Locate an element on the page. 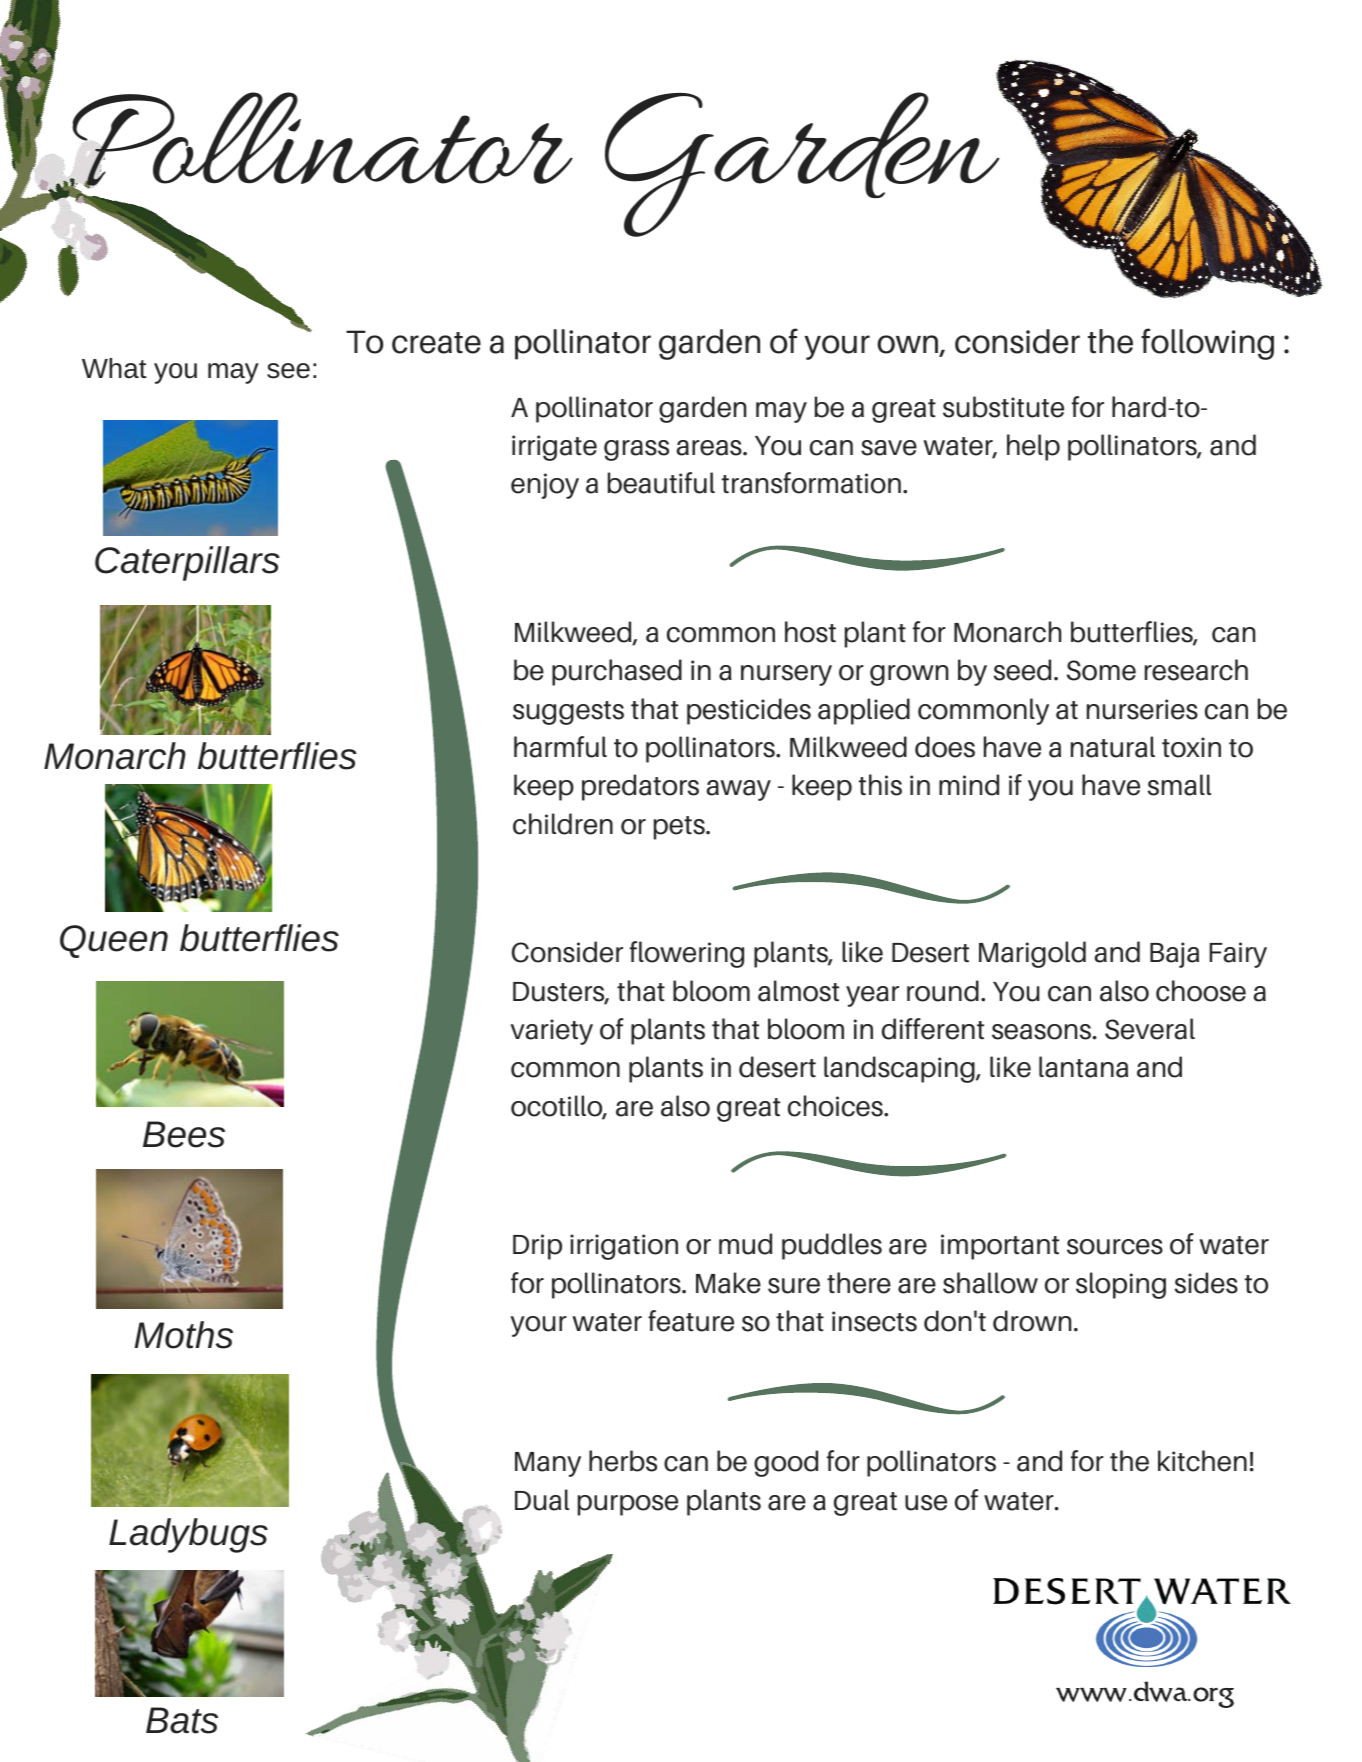 This document has width=1362, height=1762. sources is located at coordinates (1115, 1247).
